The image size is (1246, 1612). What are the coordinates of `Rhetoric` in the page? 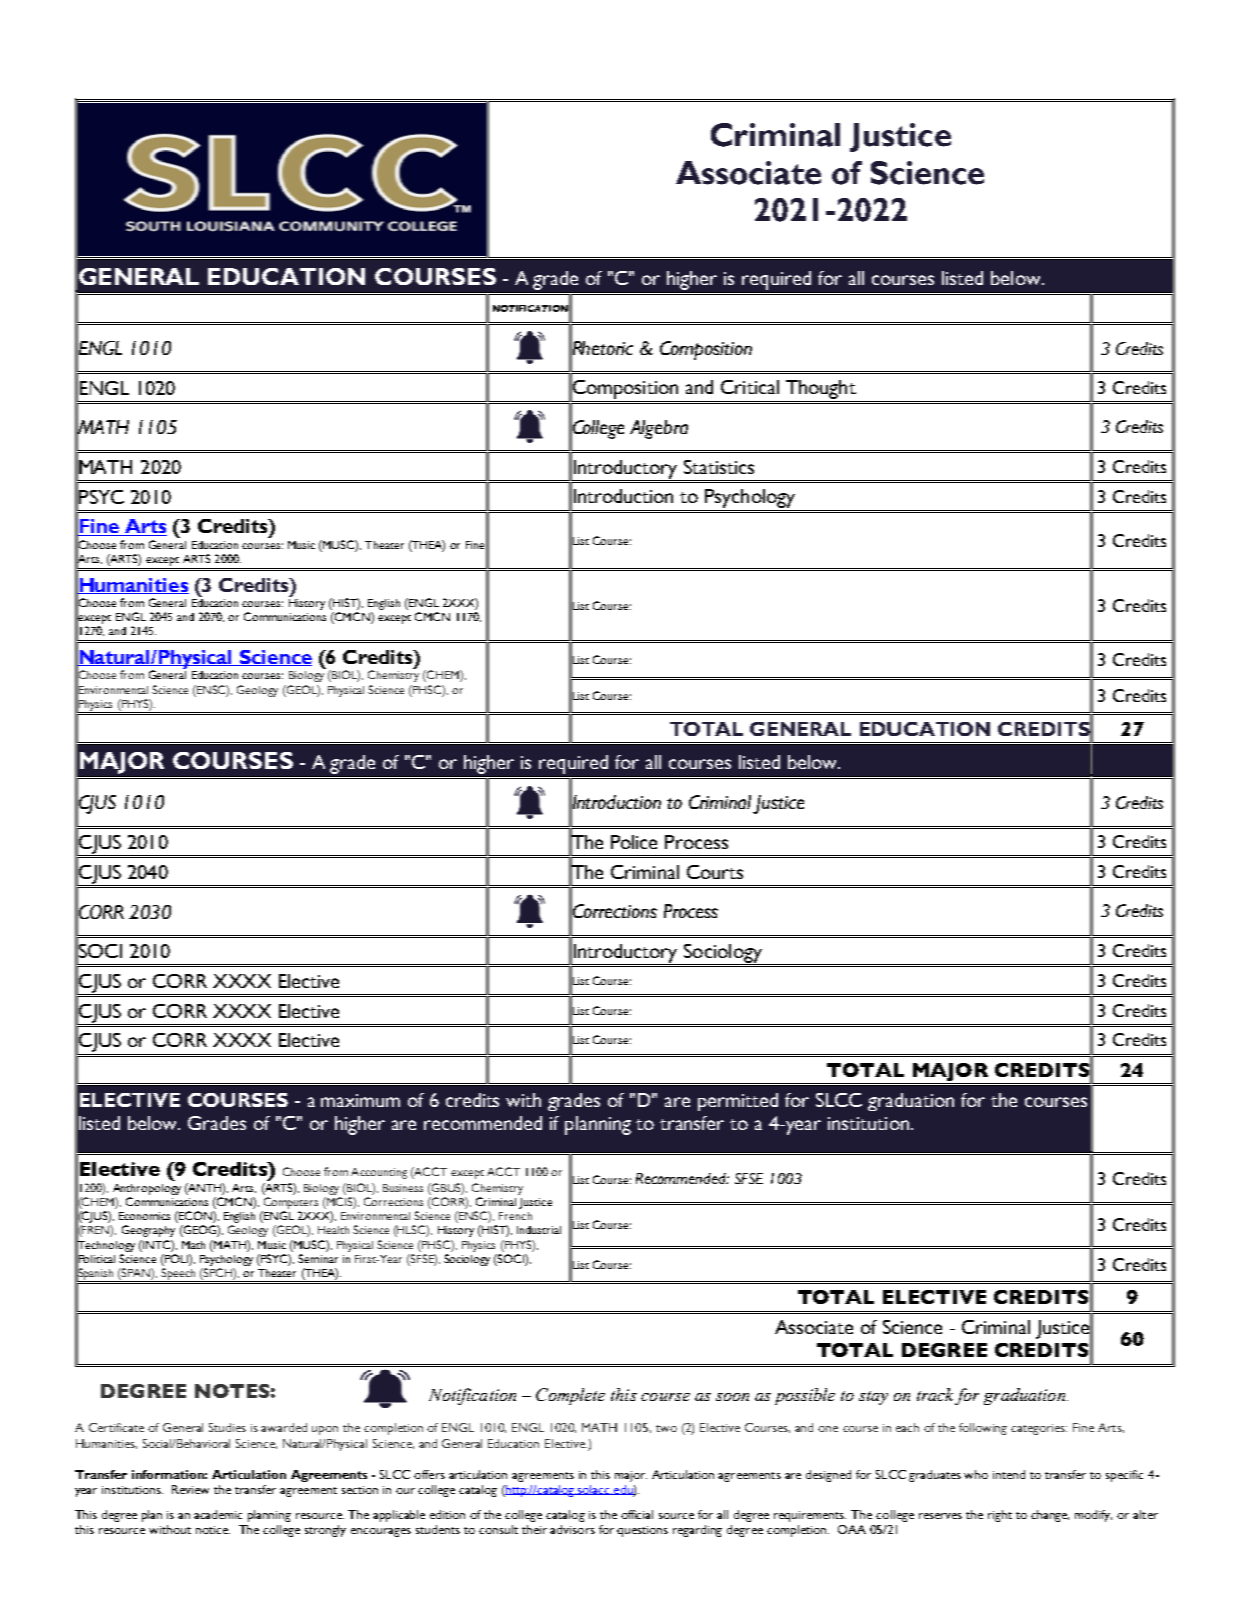 It's located at (602, 348).
